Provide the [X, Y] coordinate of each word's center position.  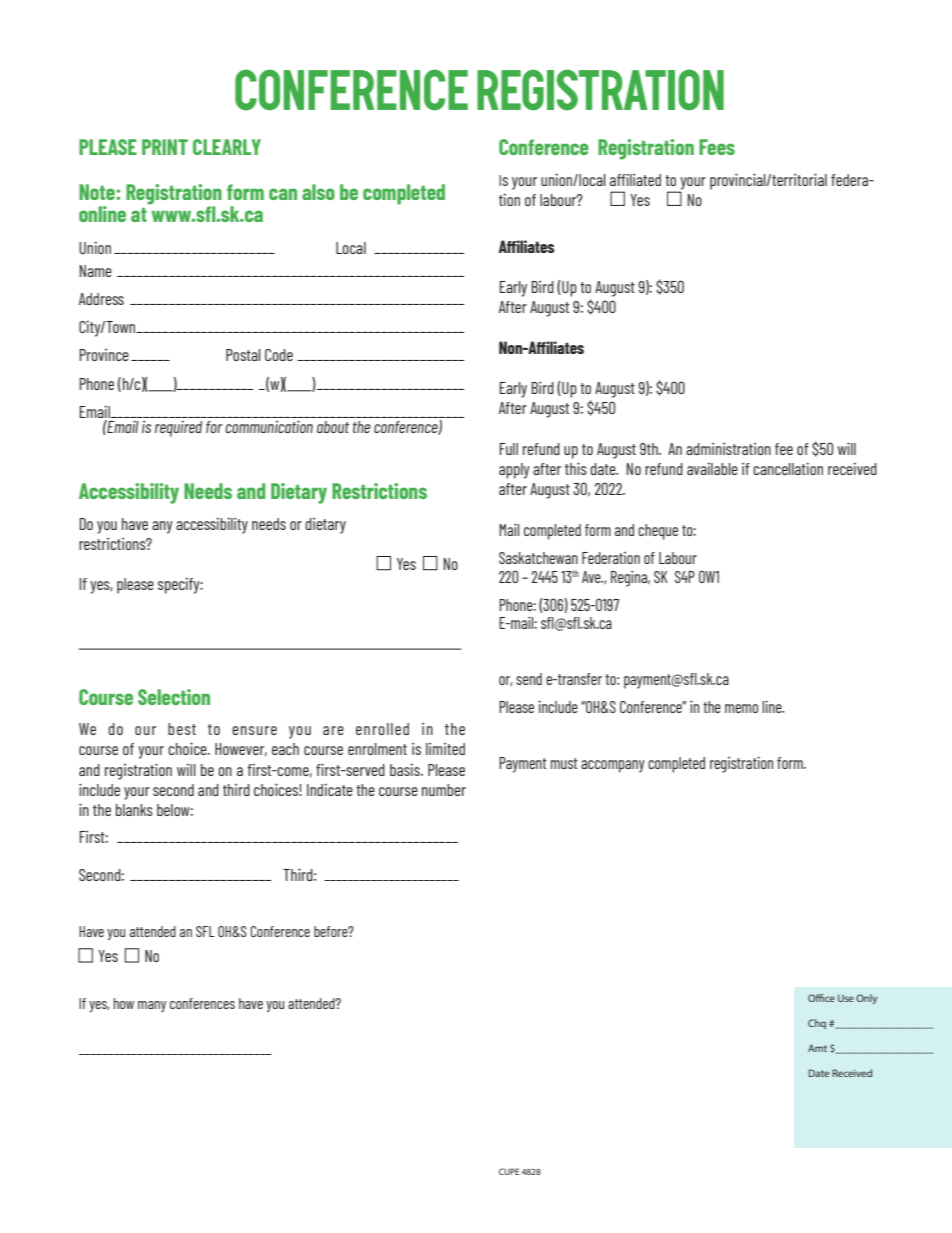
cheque [658, 532]
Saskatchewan [538, 558]
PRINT [165, 147]
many [152, 1006]
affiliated [635, 180]
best [182, 729]
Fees [717, 147]
